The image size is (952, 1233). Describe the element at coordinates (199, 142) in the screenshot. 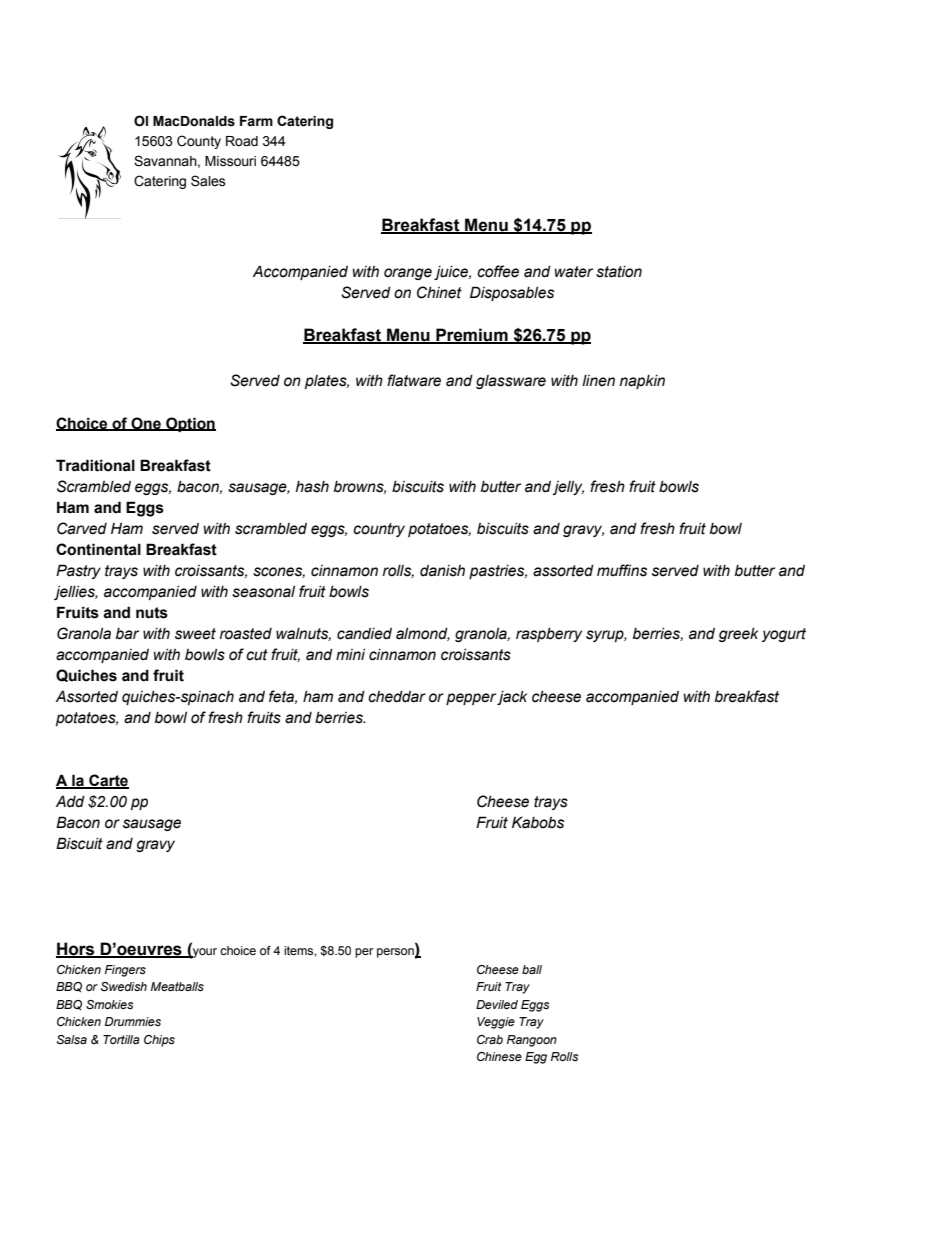

I see `County` at that location.
